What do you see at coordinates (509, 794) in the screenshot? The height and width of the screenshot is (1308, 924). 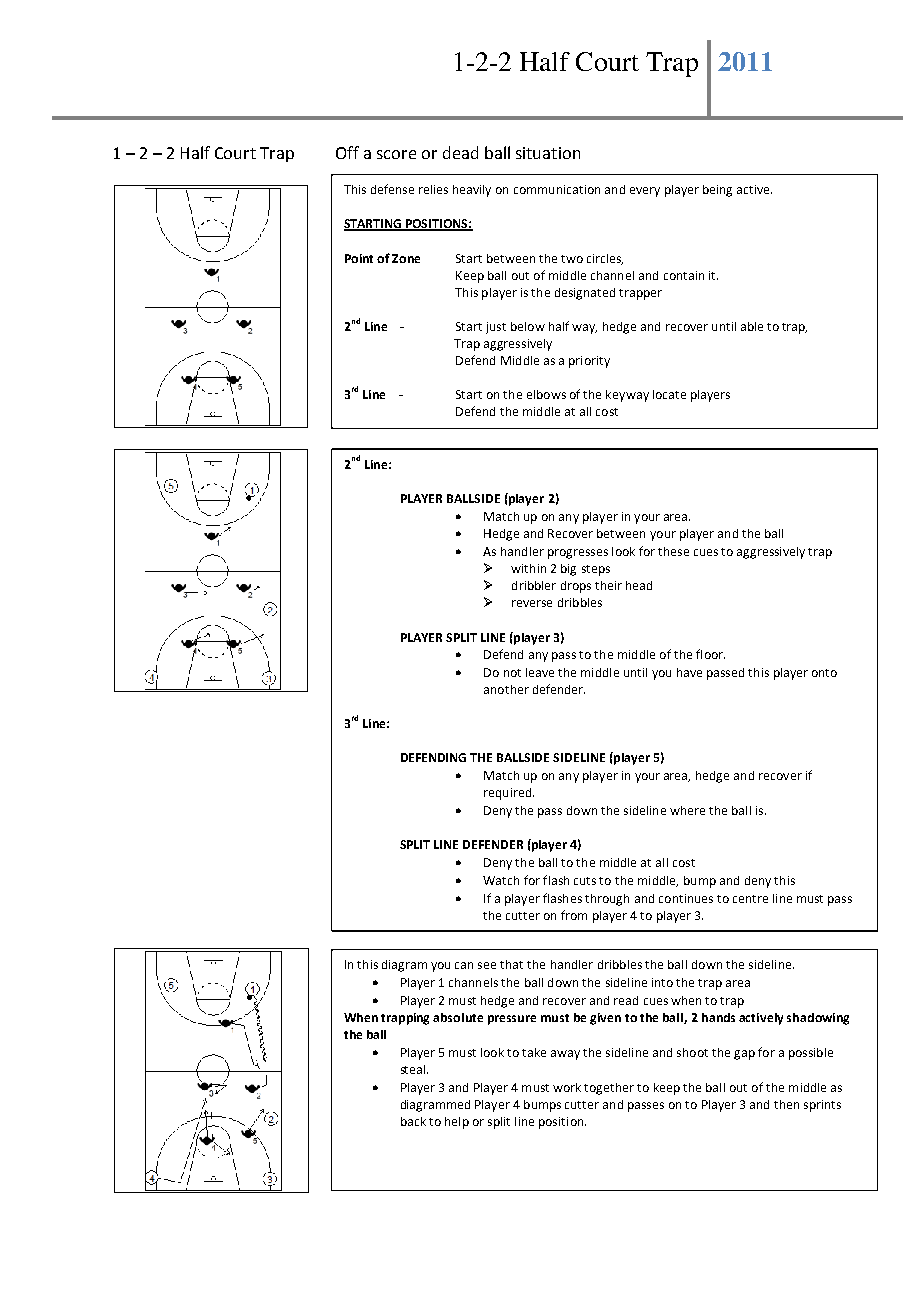 I see `required` at bounding box center [509, 794].
